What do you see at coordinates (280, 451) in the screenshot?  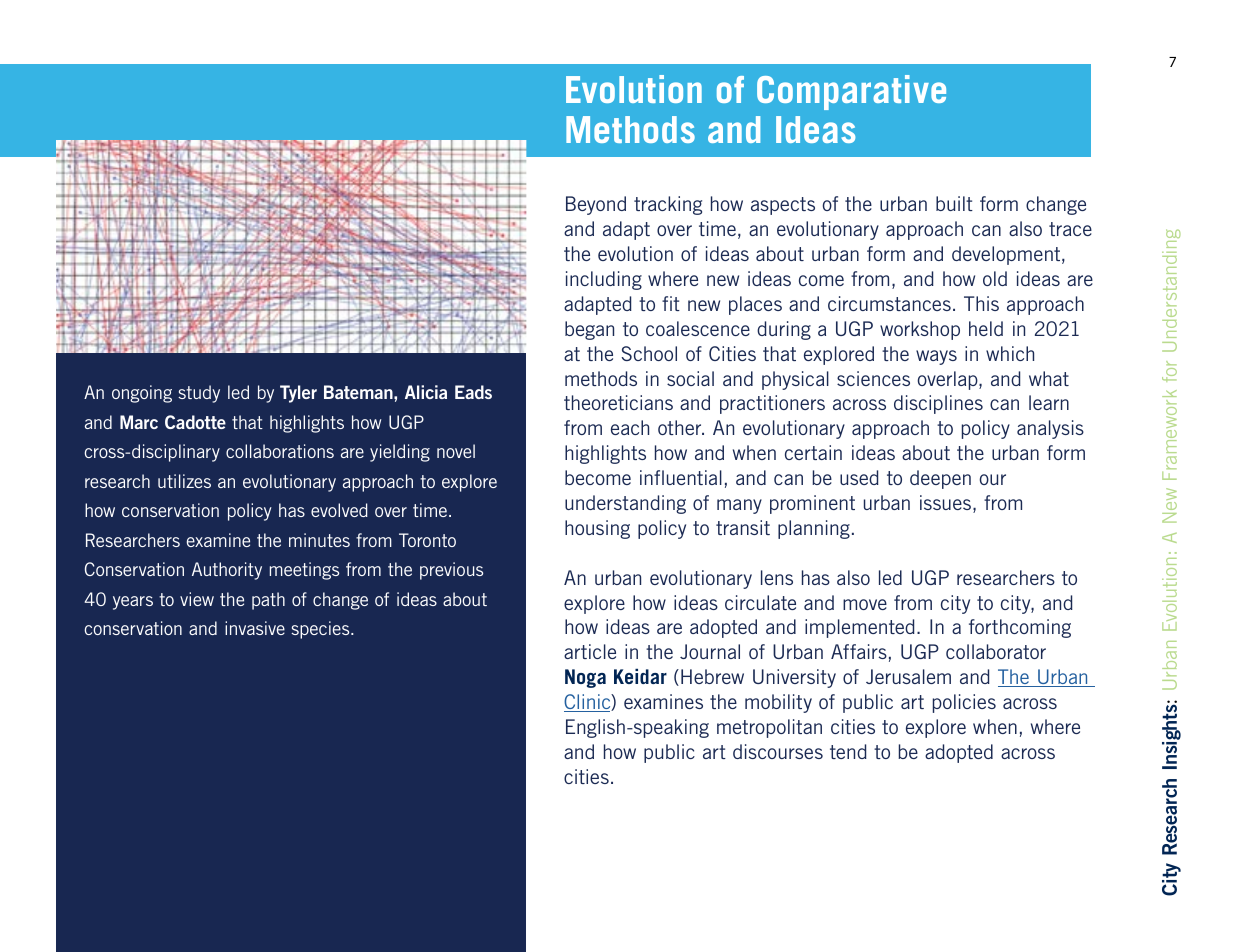 I see `collaborations` at bounding box center [280, 451].
